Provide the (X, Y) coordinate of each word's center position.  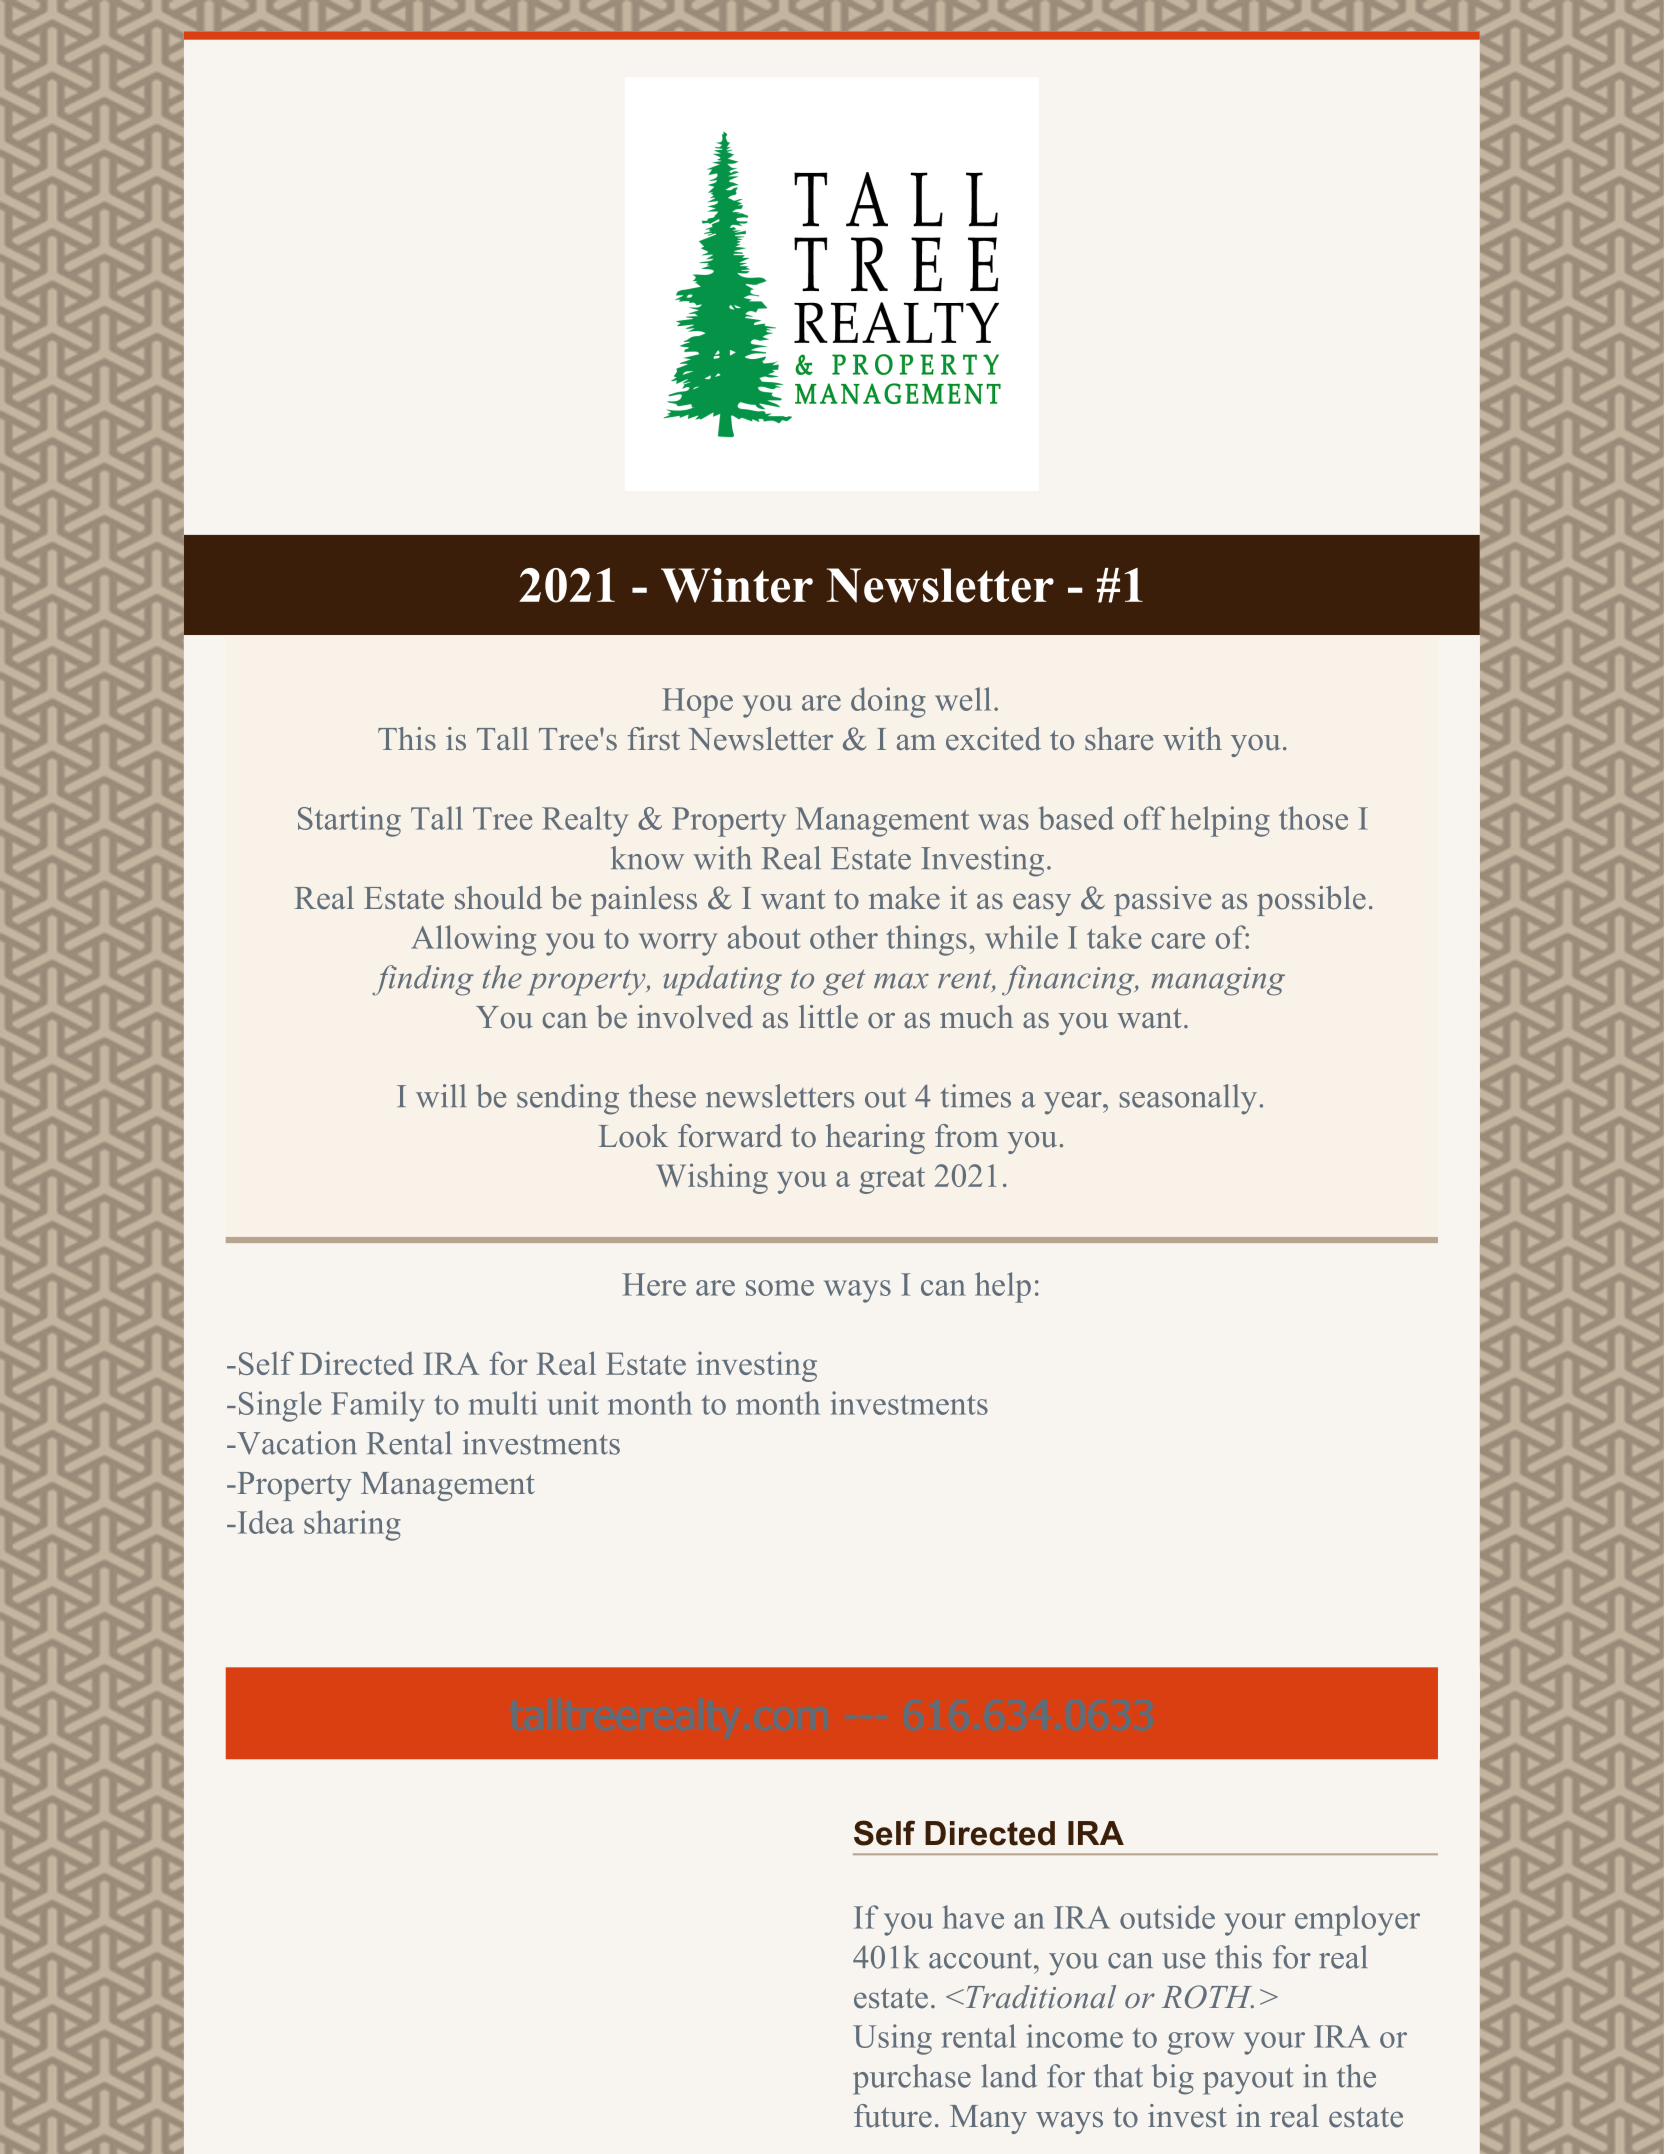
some (780, 1288)
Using (892, 2039)
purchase (912, 2079)
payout (1248, 2081)
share (1119, 739)
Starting (349, 821)
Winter (737, 585)
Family (378, 1406)
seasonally (1188, 1099)
